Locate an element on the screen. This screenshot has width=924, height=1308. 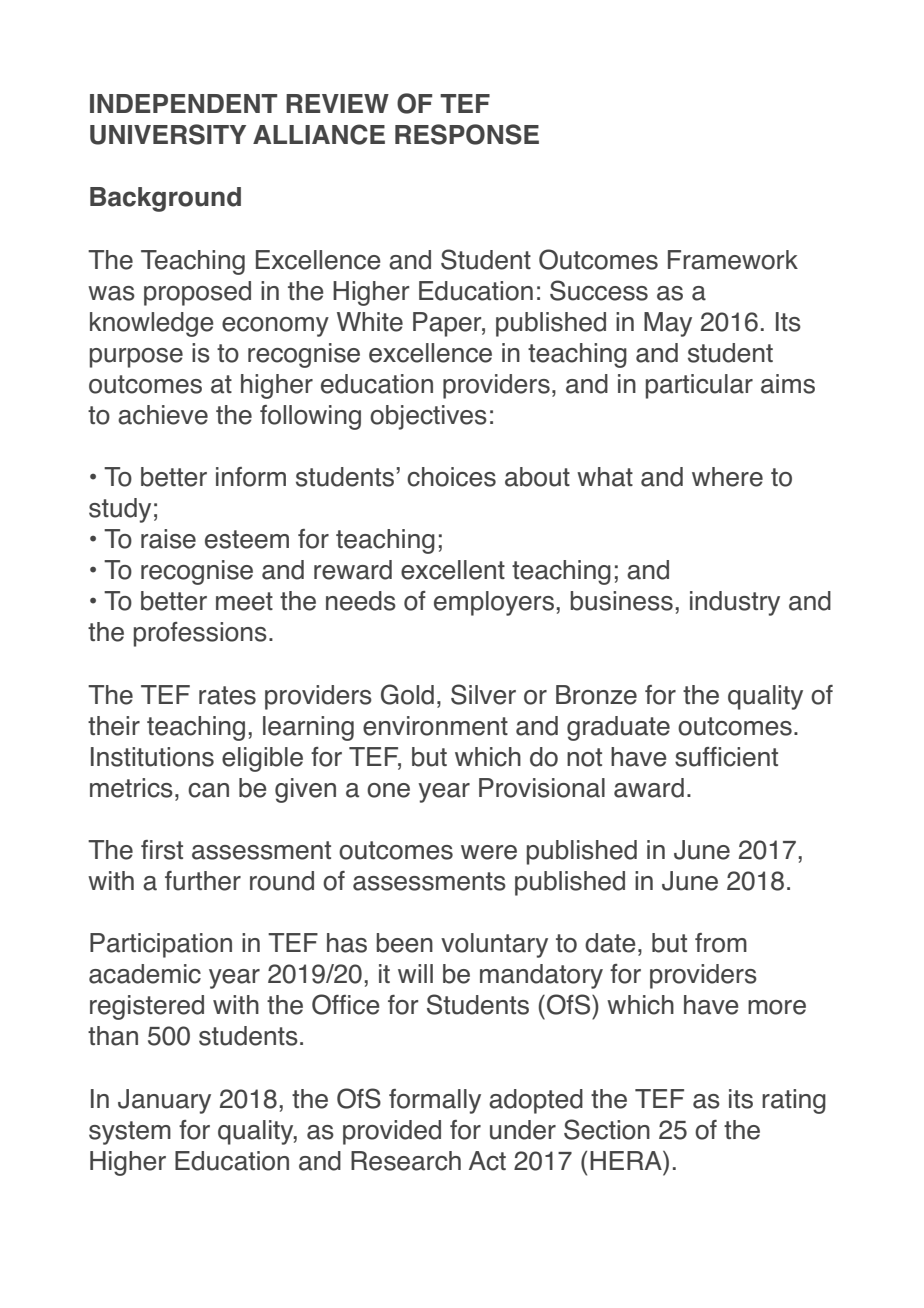
RESPONSE is located at coordinates (467, 134).
